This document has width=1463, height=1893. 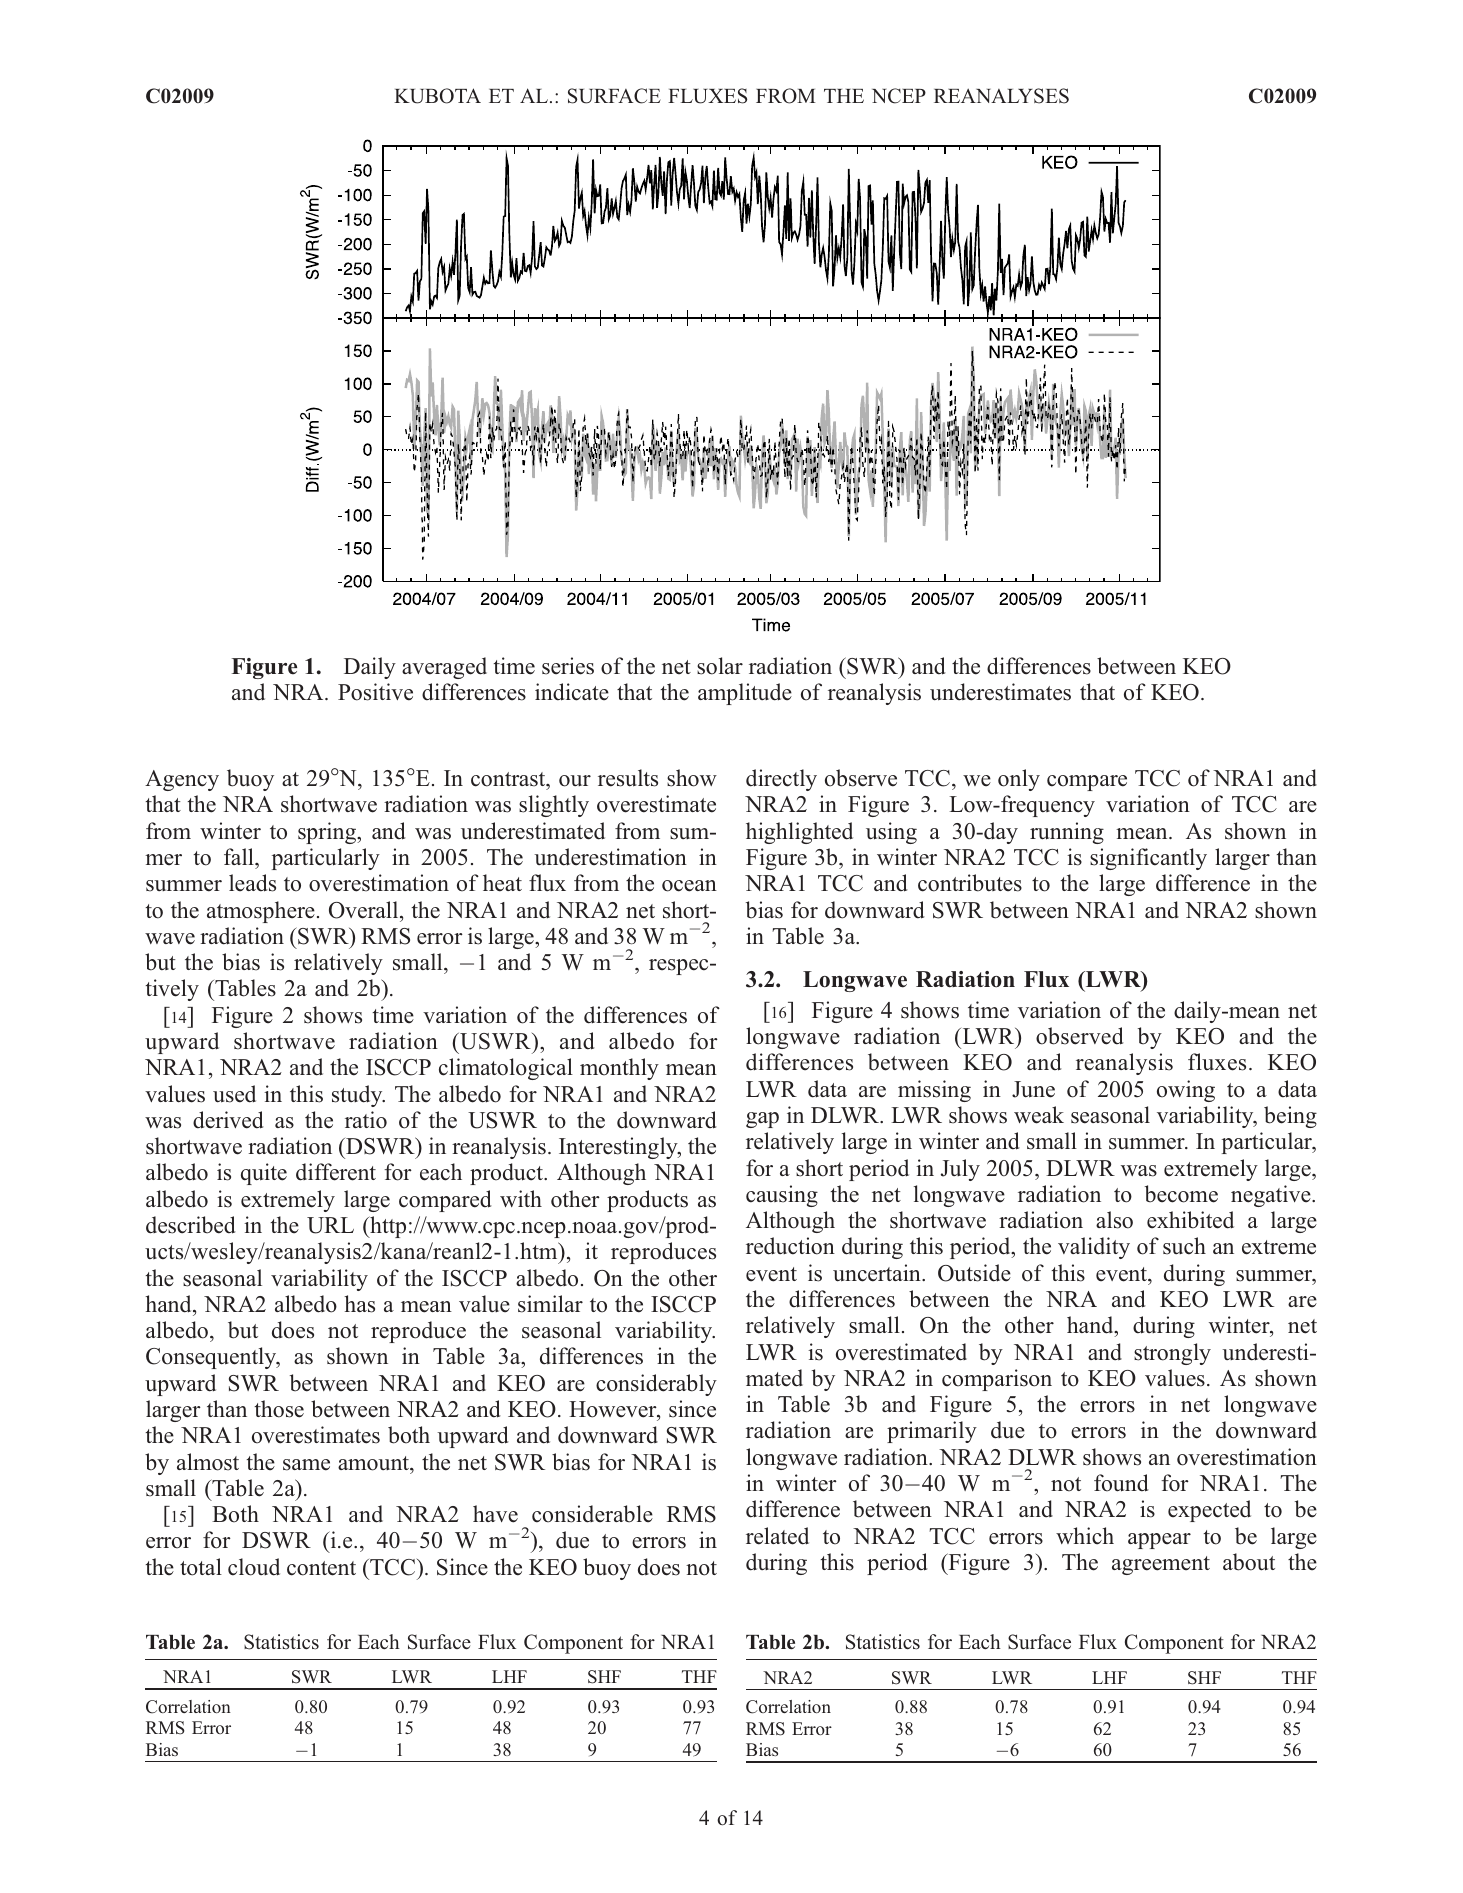 I want to click on spring, so click(x=328, y=833).
